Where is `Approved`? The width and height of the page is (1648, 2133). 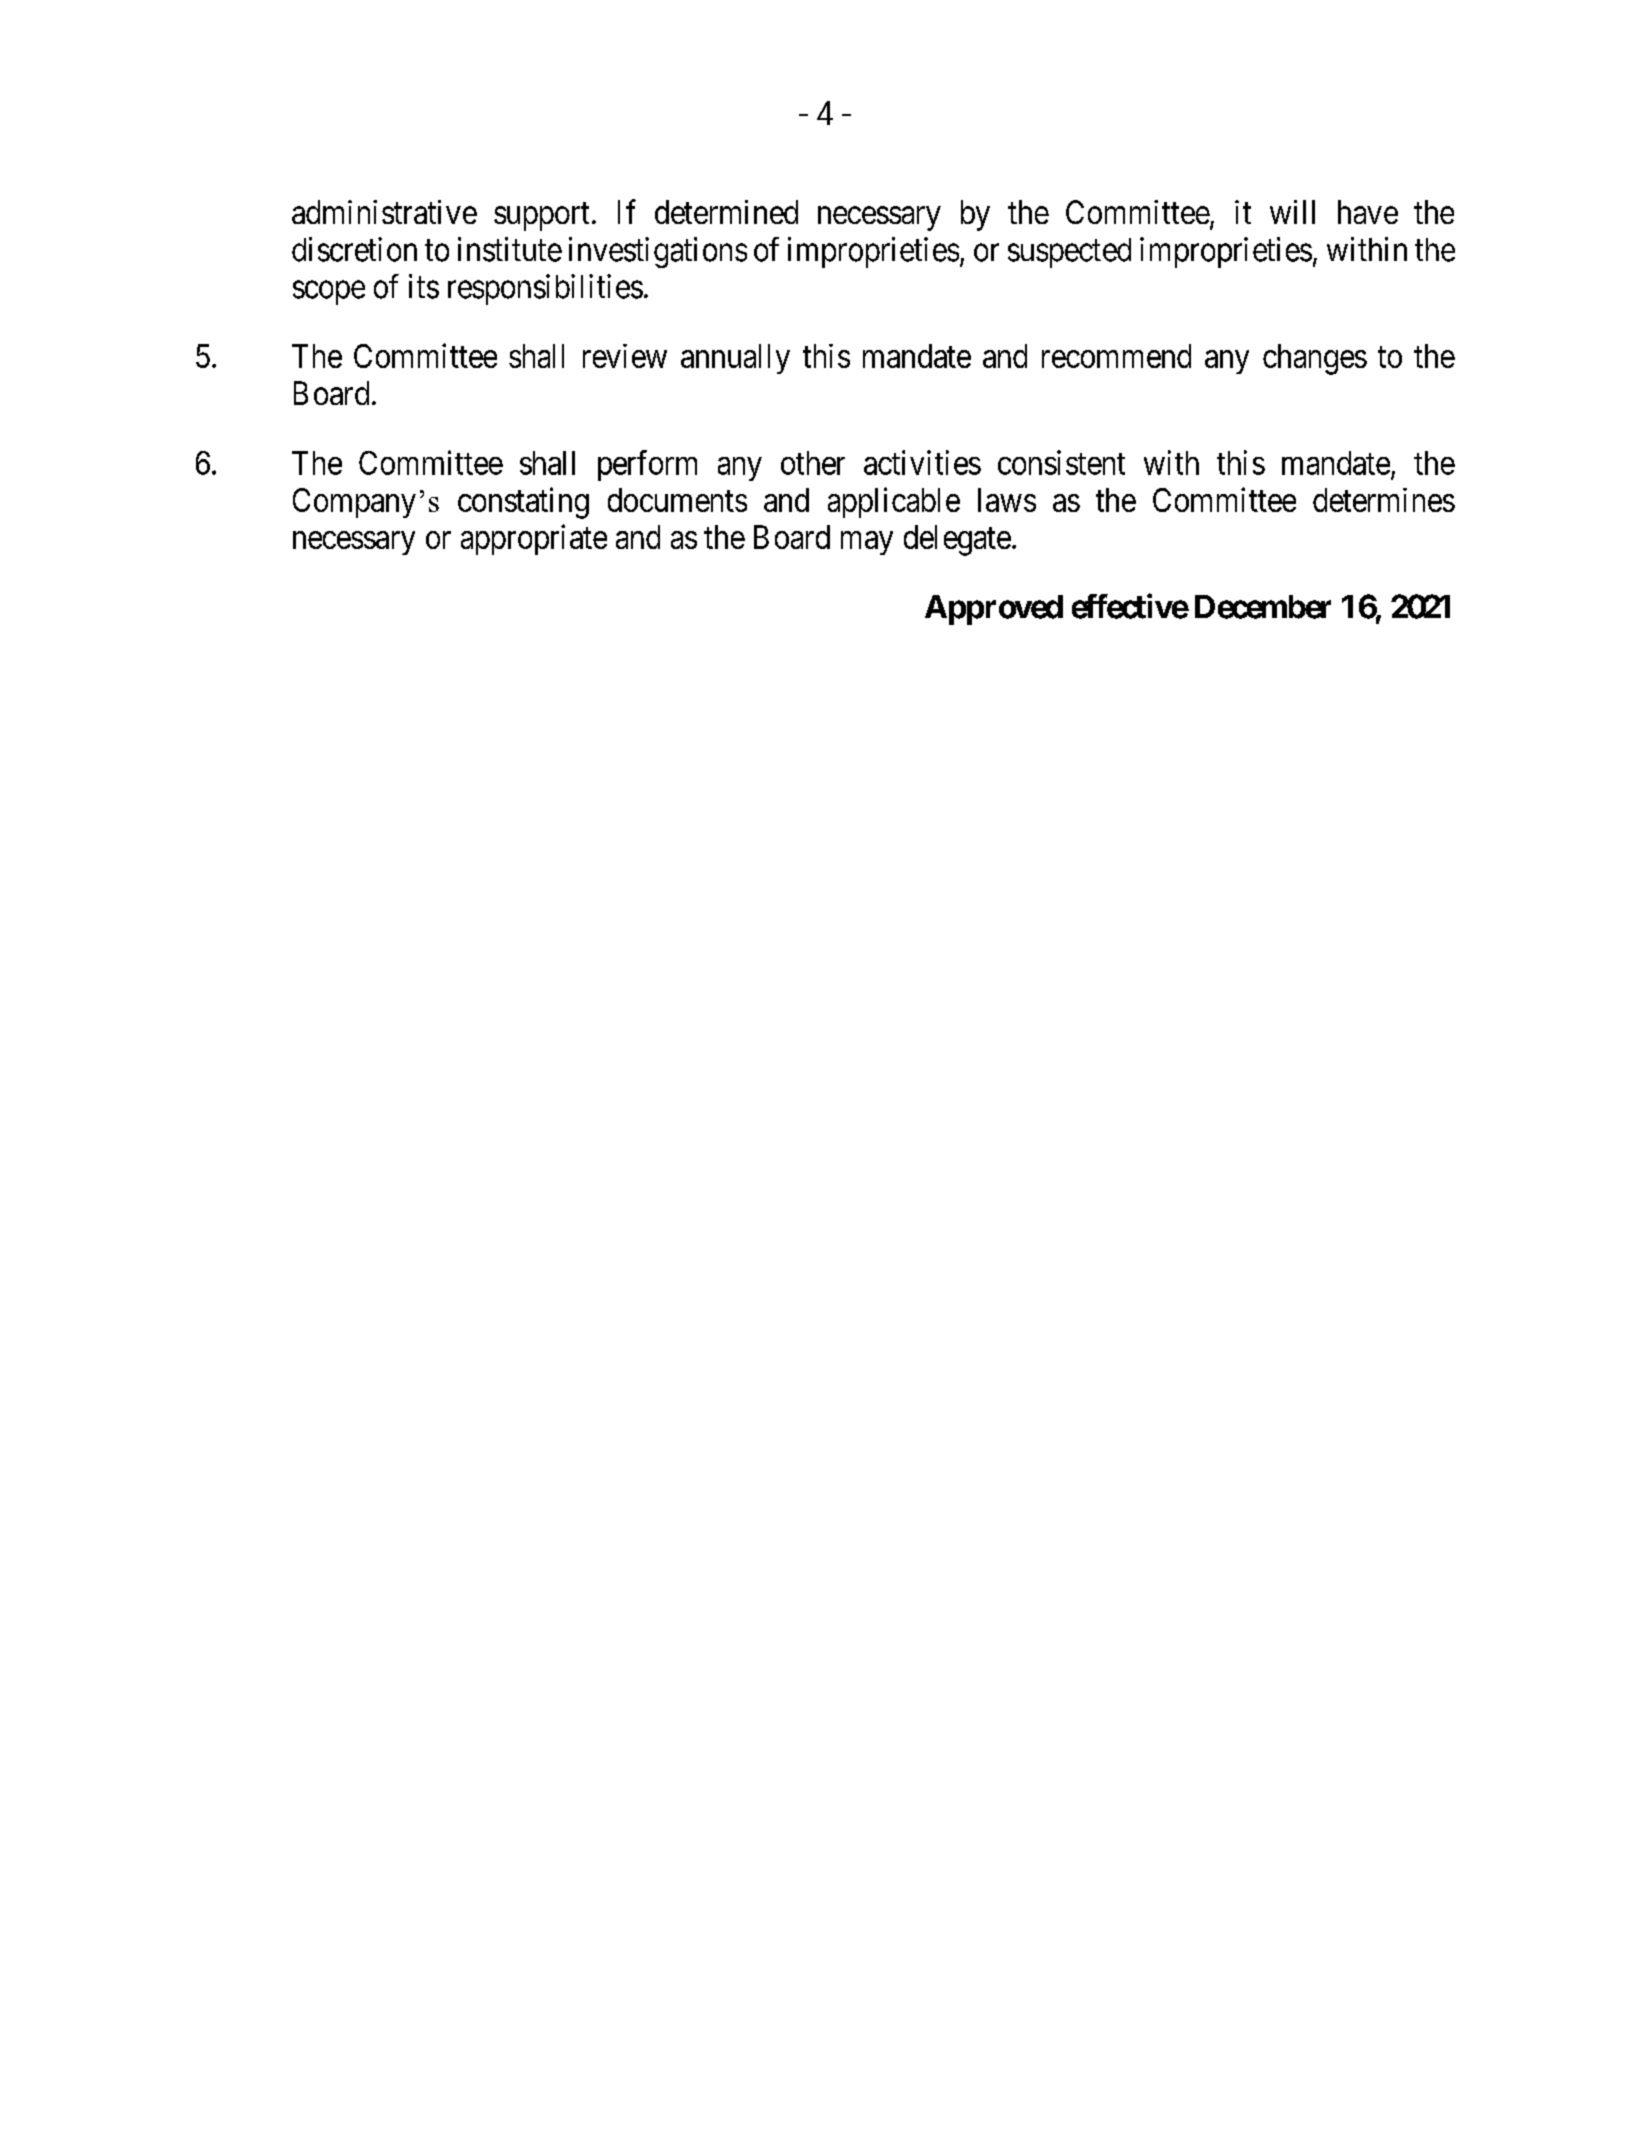 Approved is located at coordinates (994, 610).
